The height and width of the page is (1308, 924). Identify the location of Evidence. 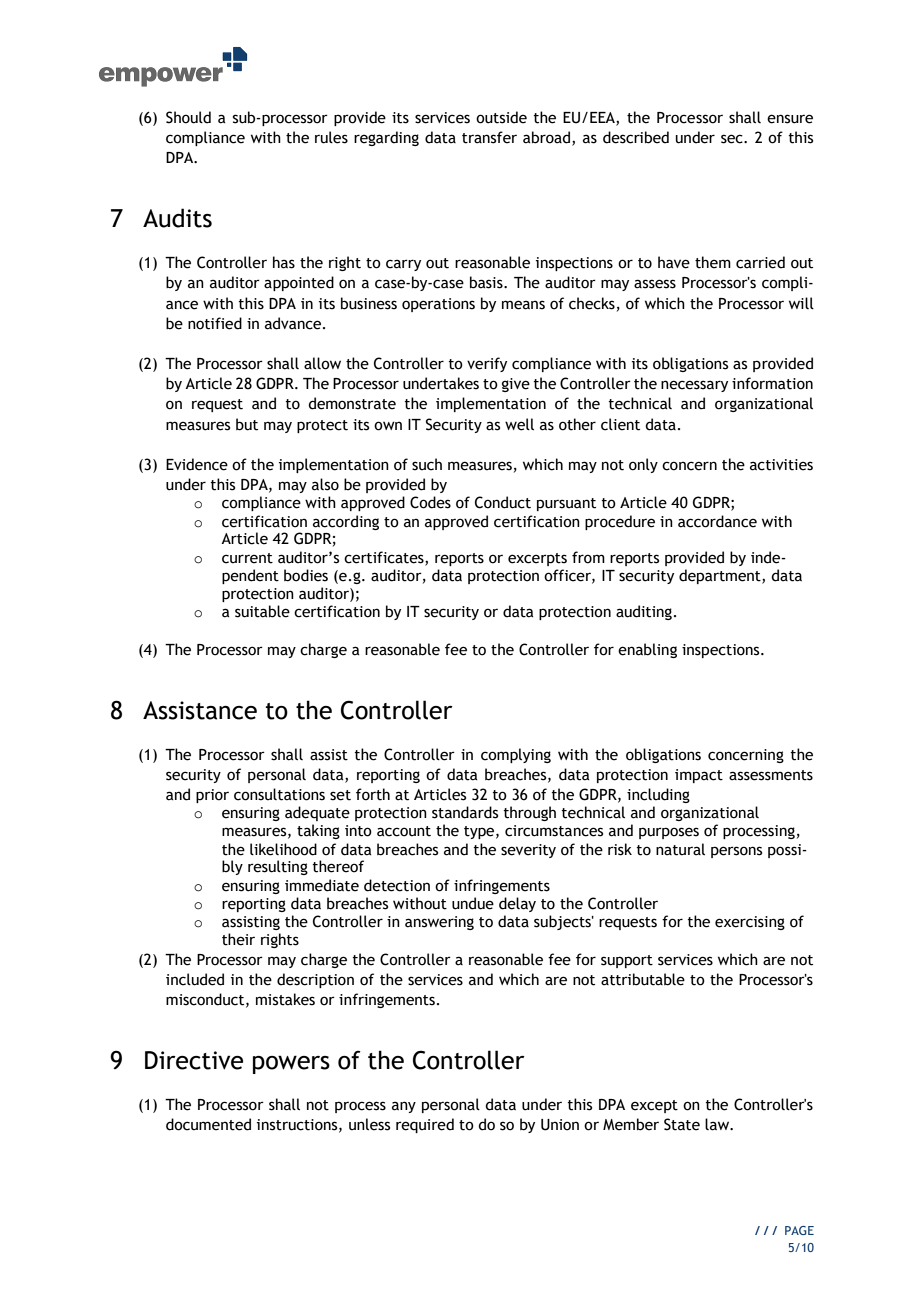
(197, 464).
